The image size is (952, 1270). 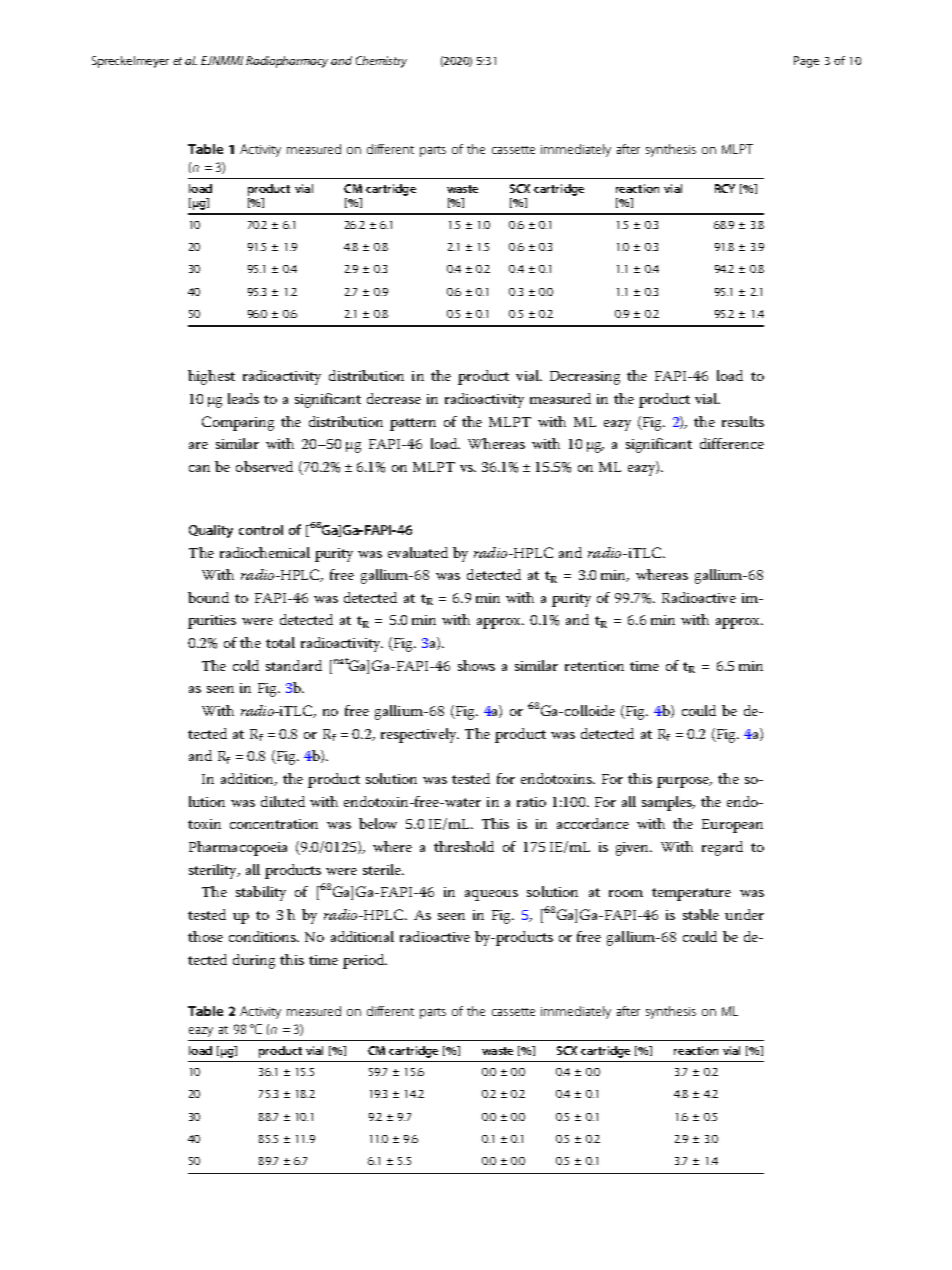 I want to click on Decreasing, so click(x=585, y=378).
